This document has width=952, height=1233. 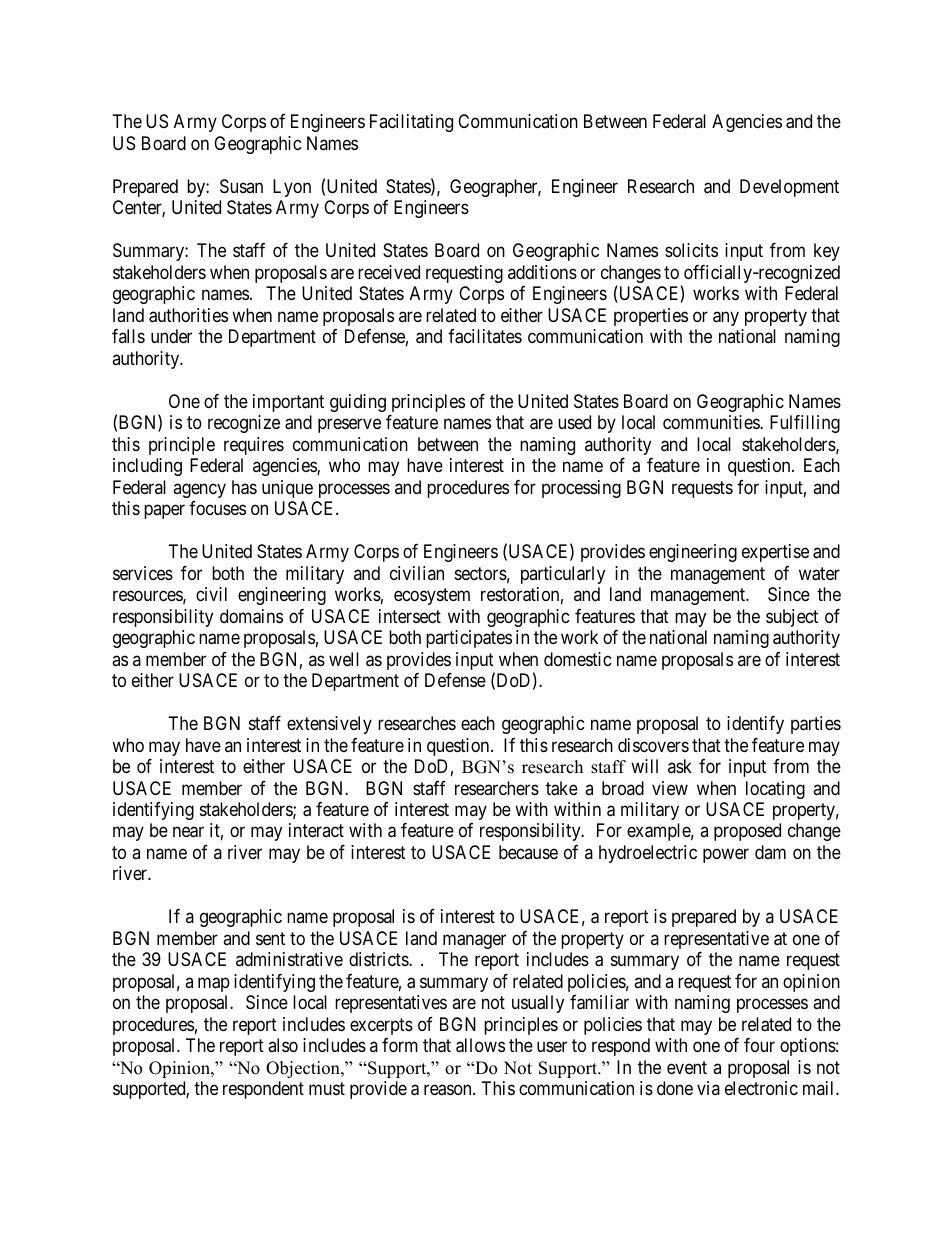 I want to click on domains, so click(x=251, y=616).
